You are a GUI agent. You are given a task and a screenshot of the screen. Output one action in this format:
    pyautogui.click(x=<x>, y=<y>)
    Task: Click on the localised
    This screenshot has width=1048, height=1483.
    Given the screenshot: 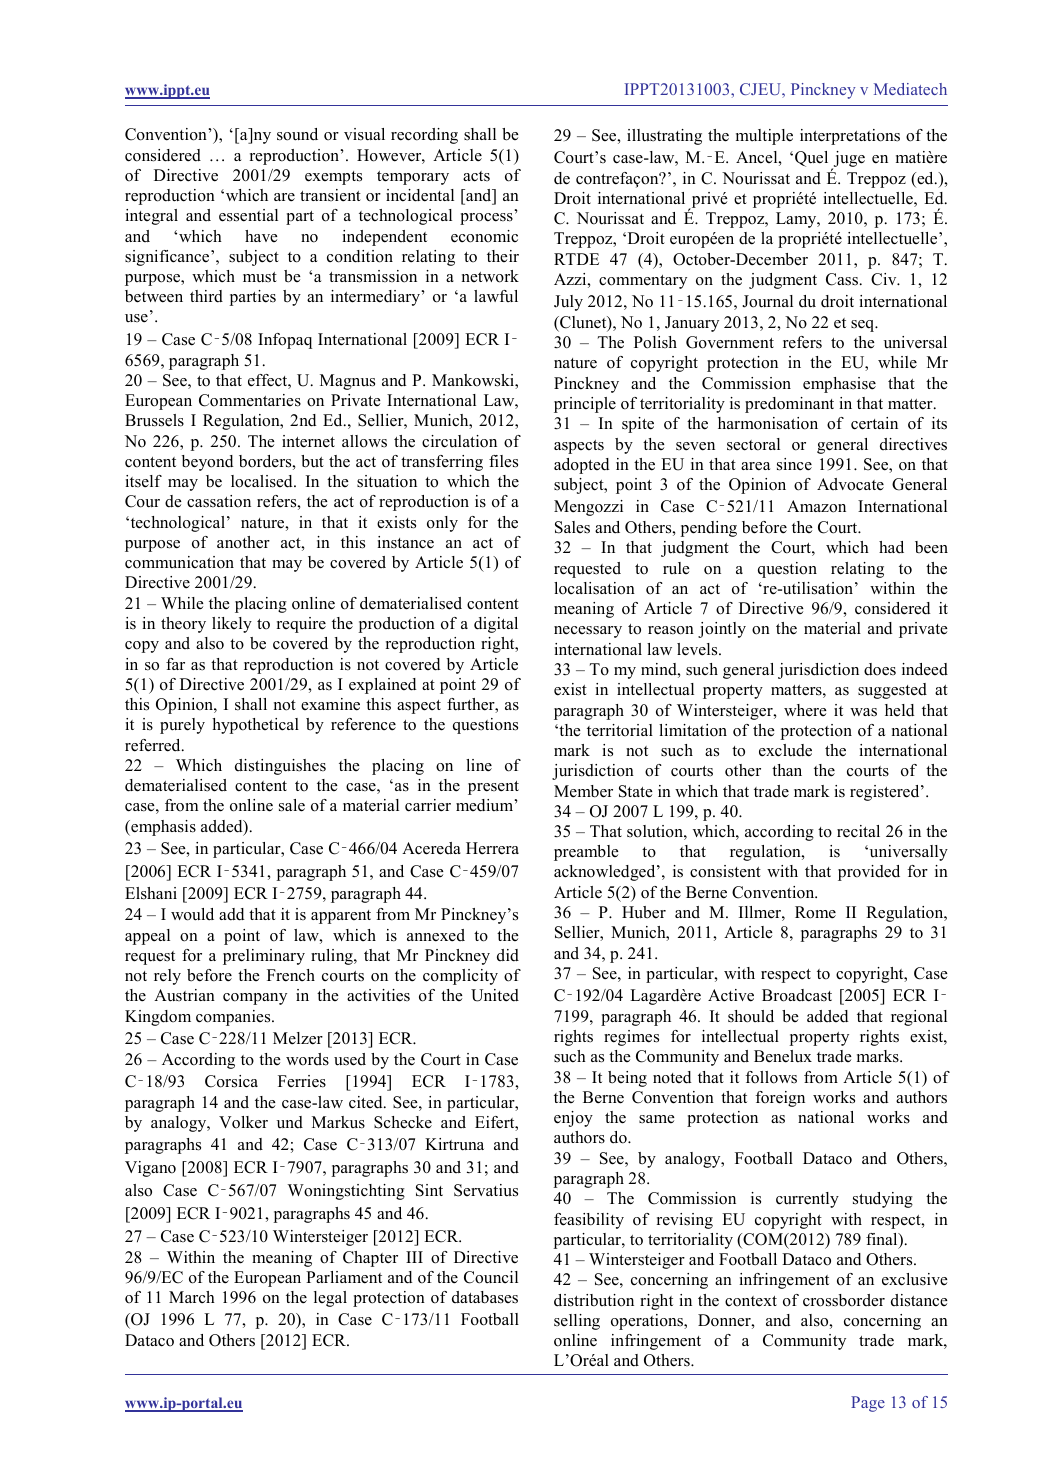 What is the action you would take?
    pyautogui.click(x=263, y=481)
